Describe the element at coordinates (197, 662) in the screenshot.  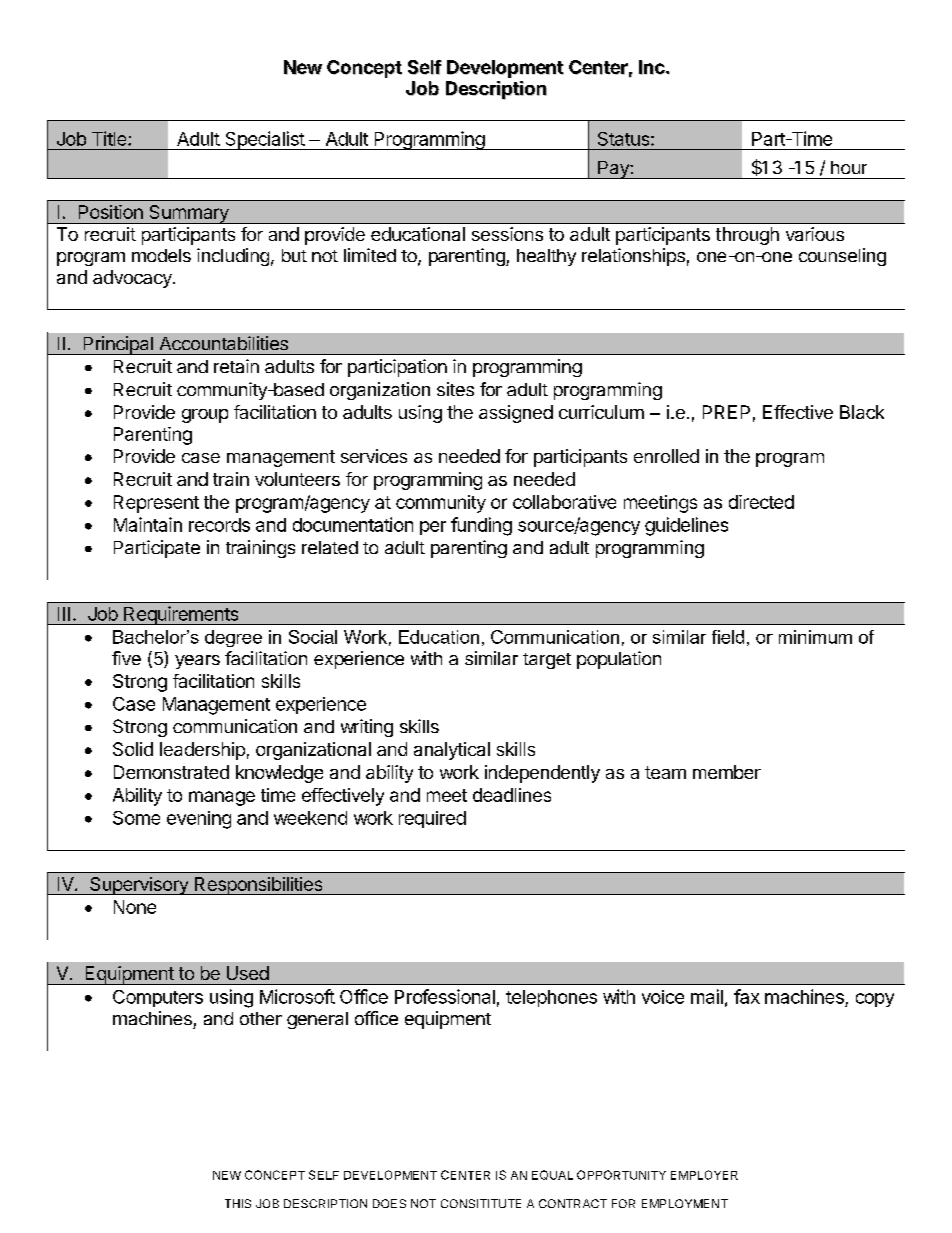
I see `years` at that location.
